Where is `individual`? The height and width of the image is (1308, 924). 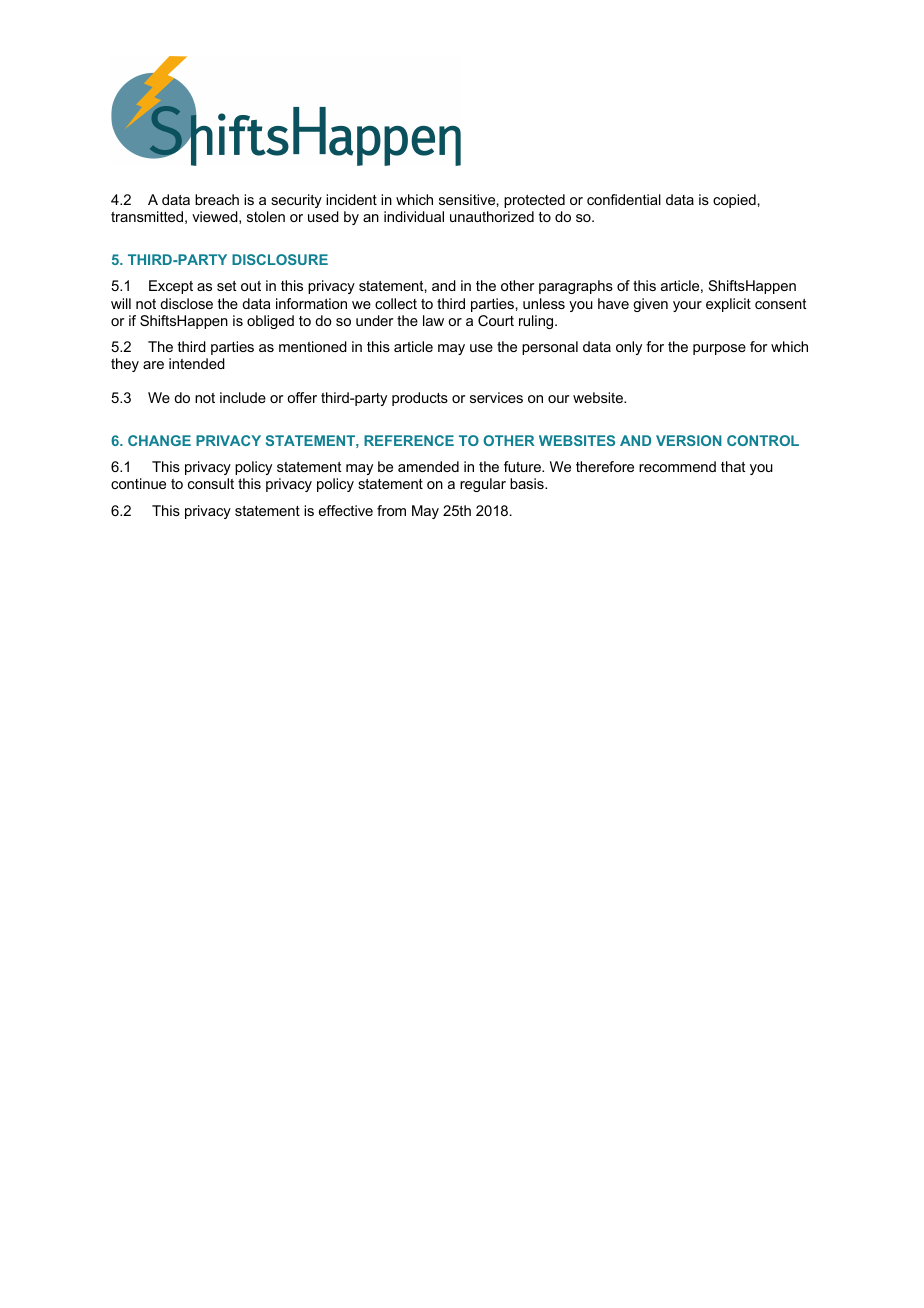 individual is located at coordinates (414, 216).
